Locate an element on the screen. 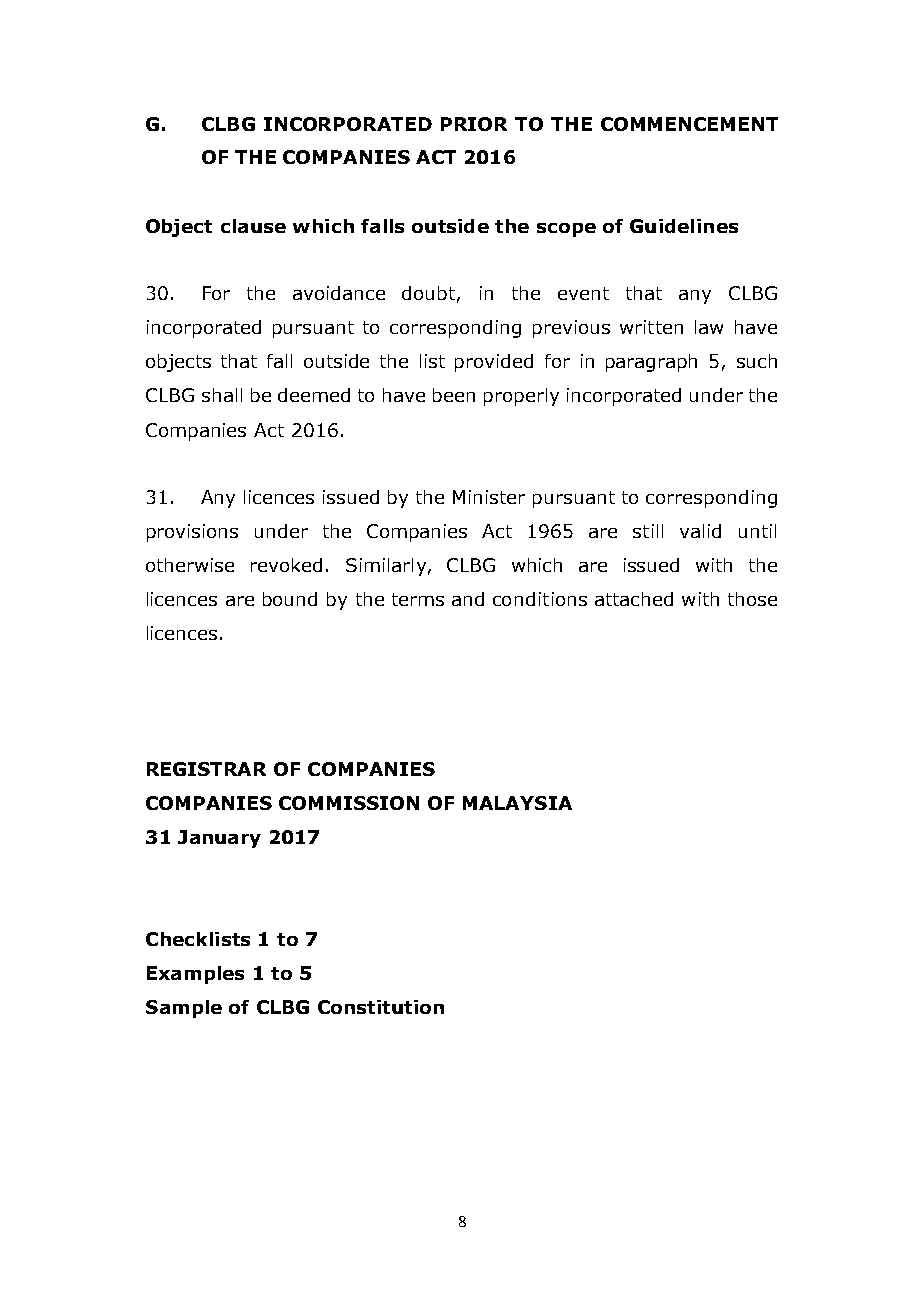 The image size is (924, 1308). MALAYSIA is located at coordinates (517, 803).
